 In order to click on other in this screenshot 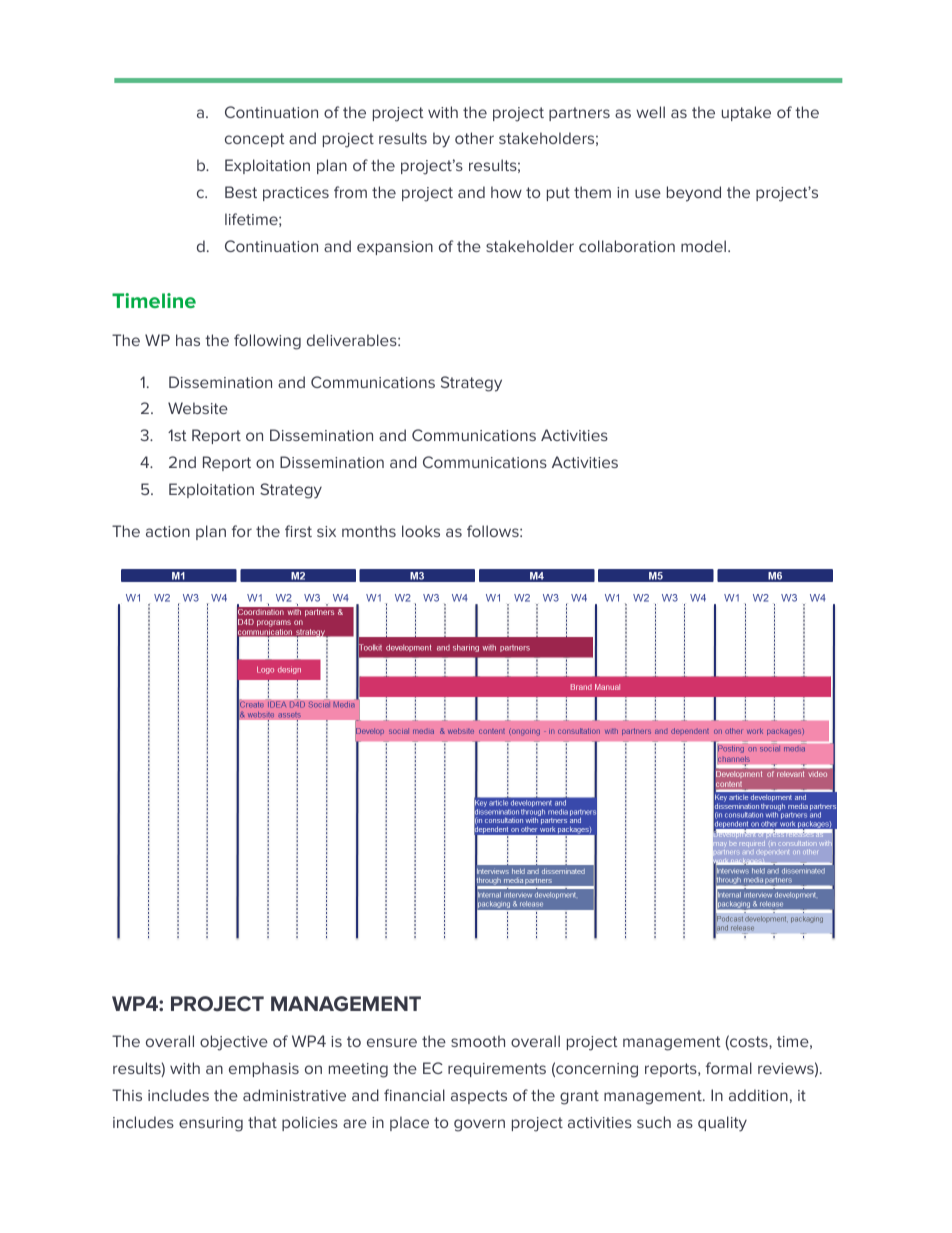, I will do `click(474, 138)`.
